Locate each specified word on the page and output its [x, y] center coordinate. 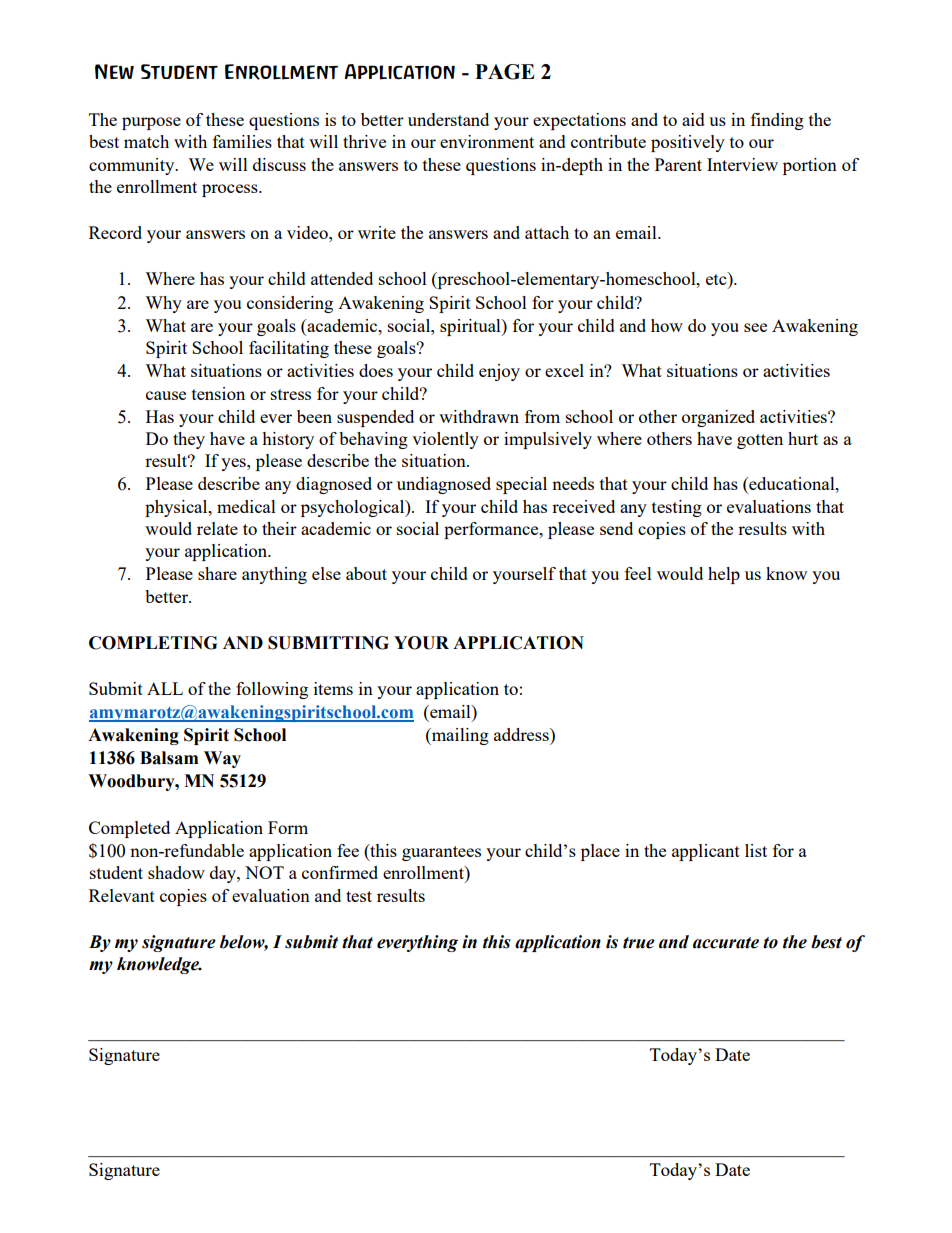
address [522, 734]
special [521, 485]
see [755, 327]
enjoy [499, 372]
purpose [151, 123]
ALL [165, 688]
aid [693, 119]
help [724, 575]
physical [177, 508]
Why [163, 304]
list [756, 850]
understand [448, 119]
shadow [176, 872]
